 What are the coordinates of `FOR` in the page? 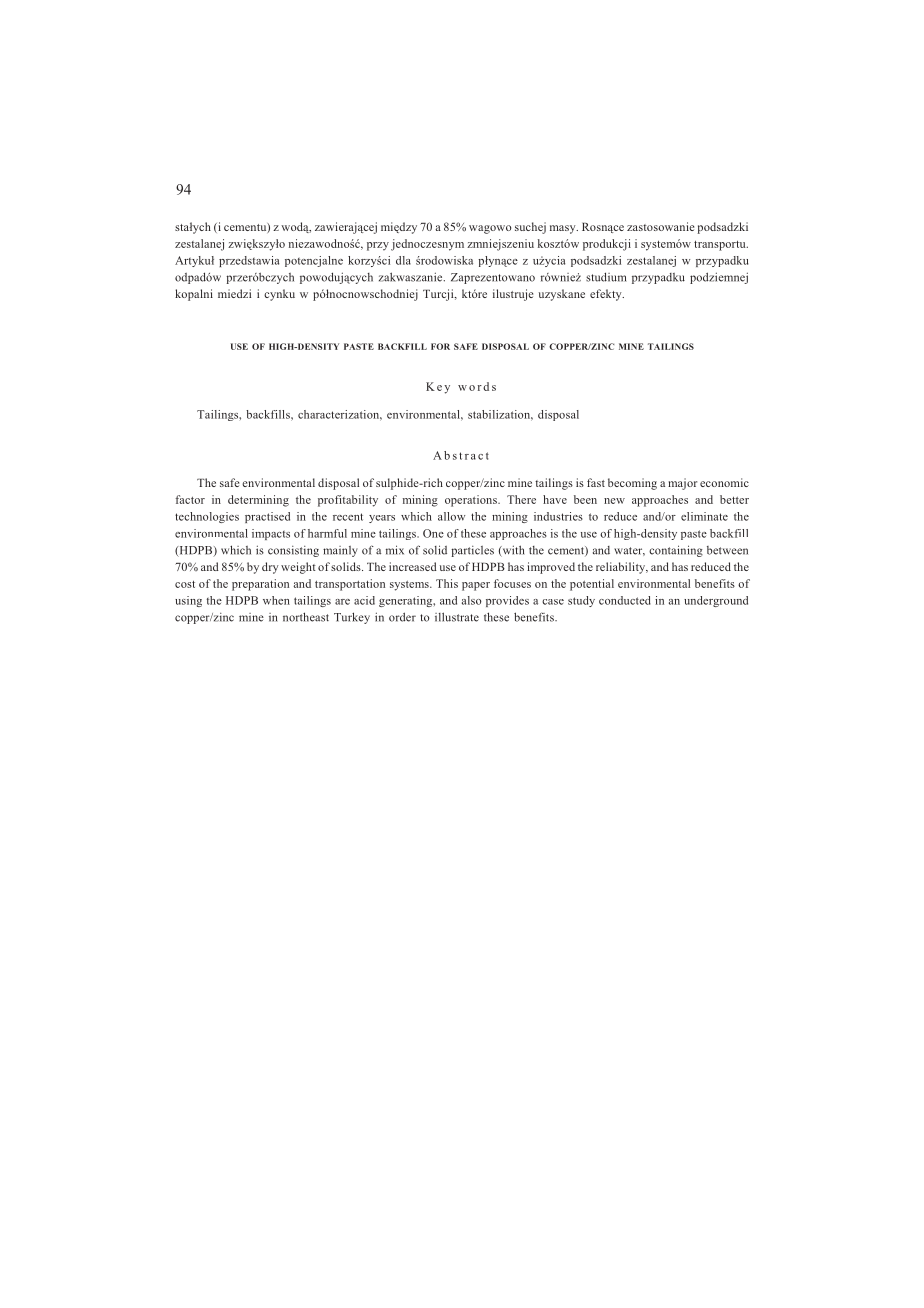 It's located at (440, 346).
